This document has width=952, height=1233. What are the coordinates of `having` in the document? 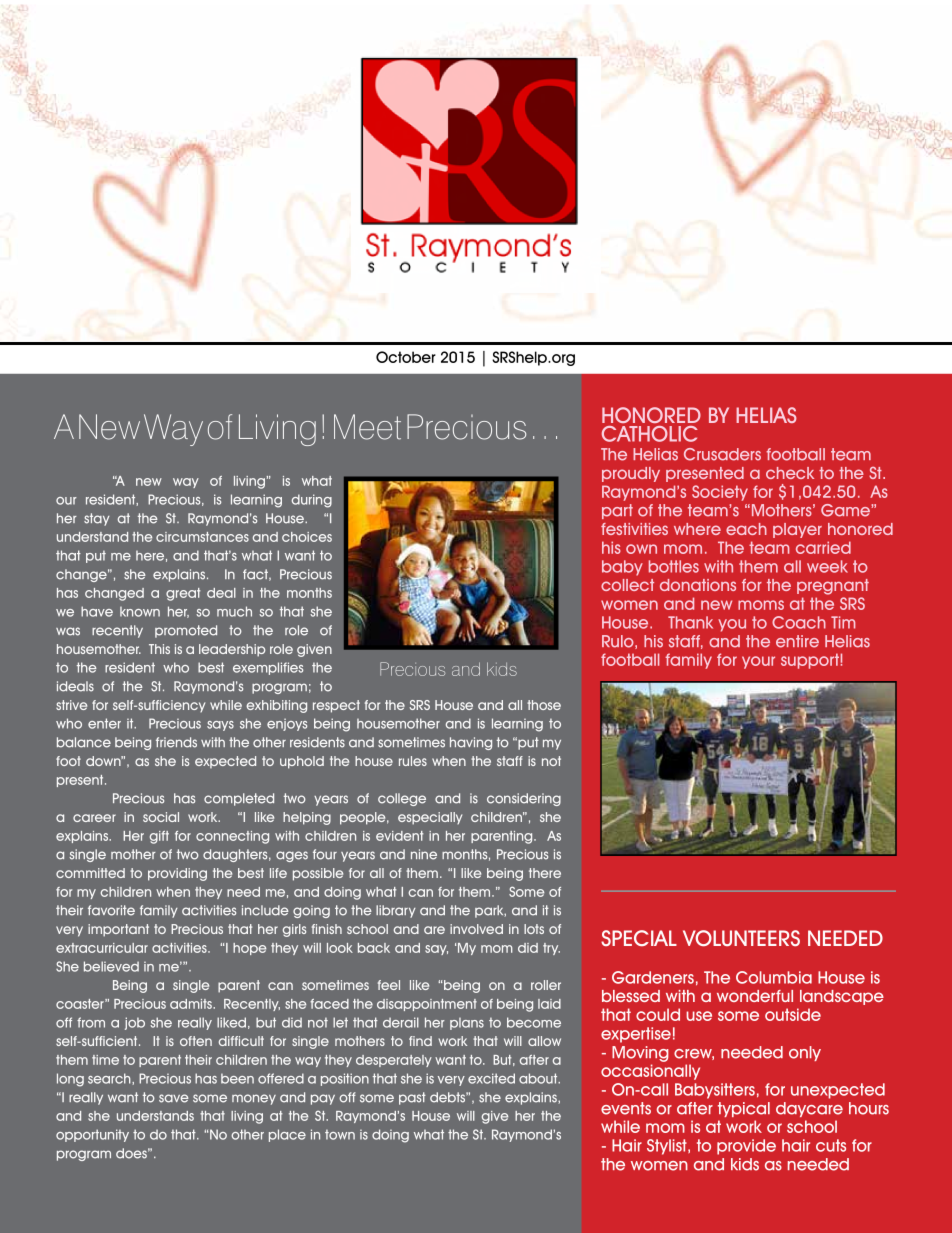 It's located at (471, 743).
